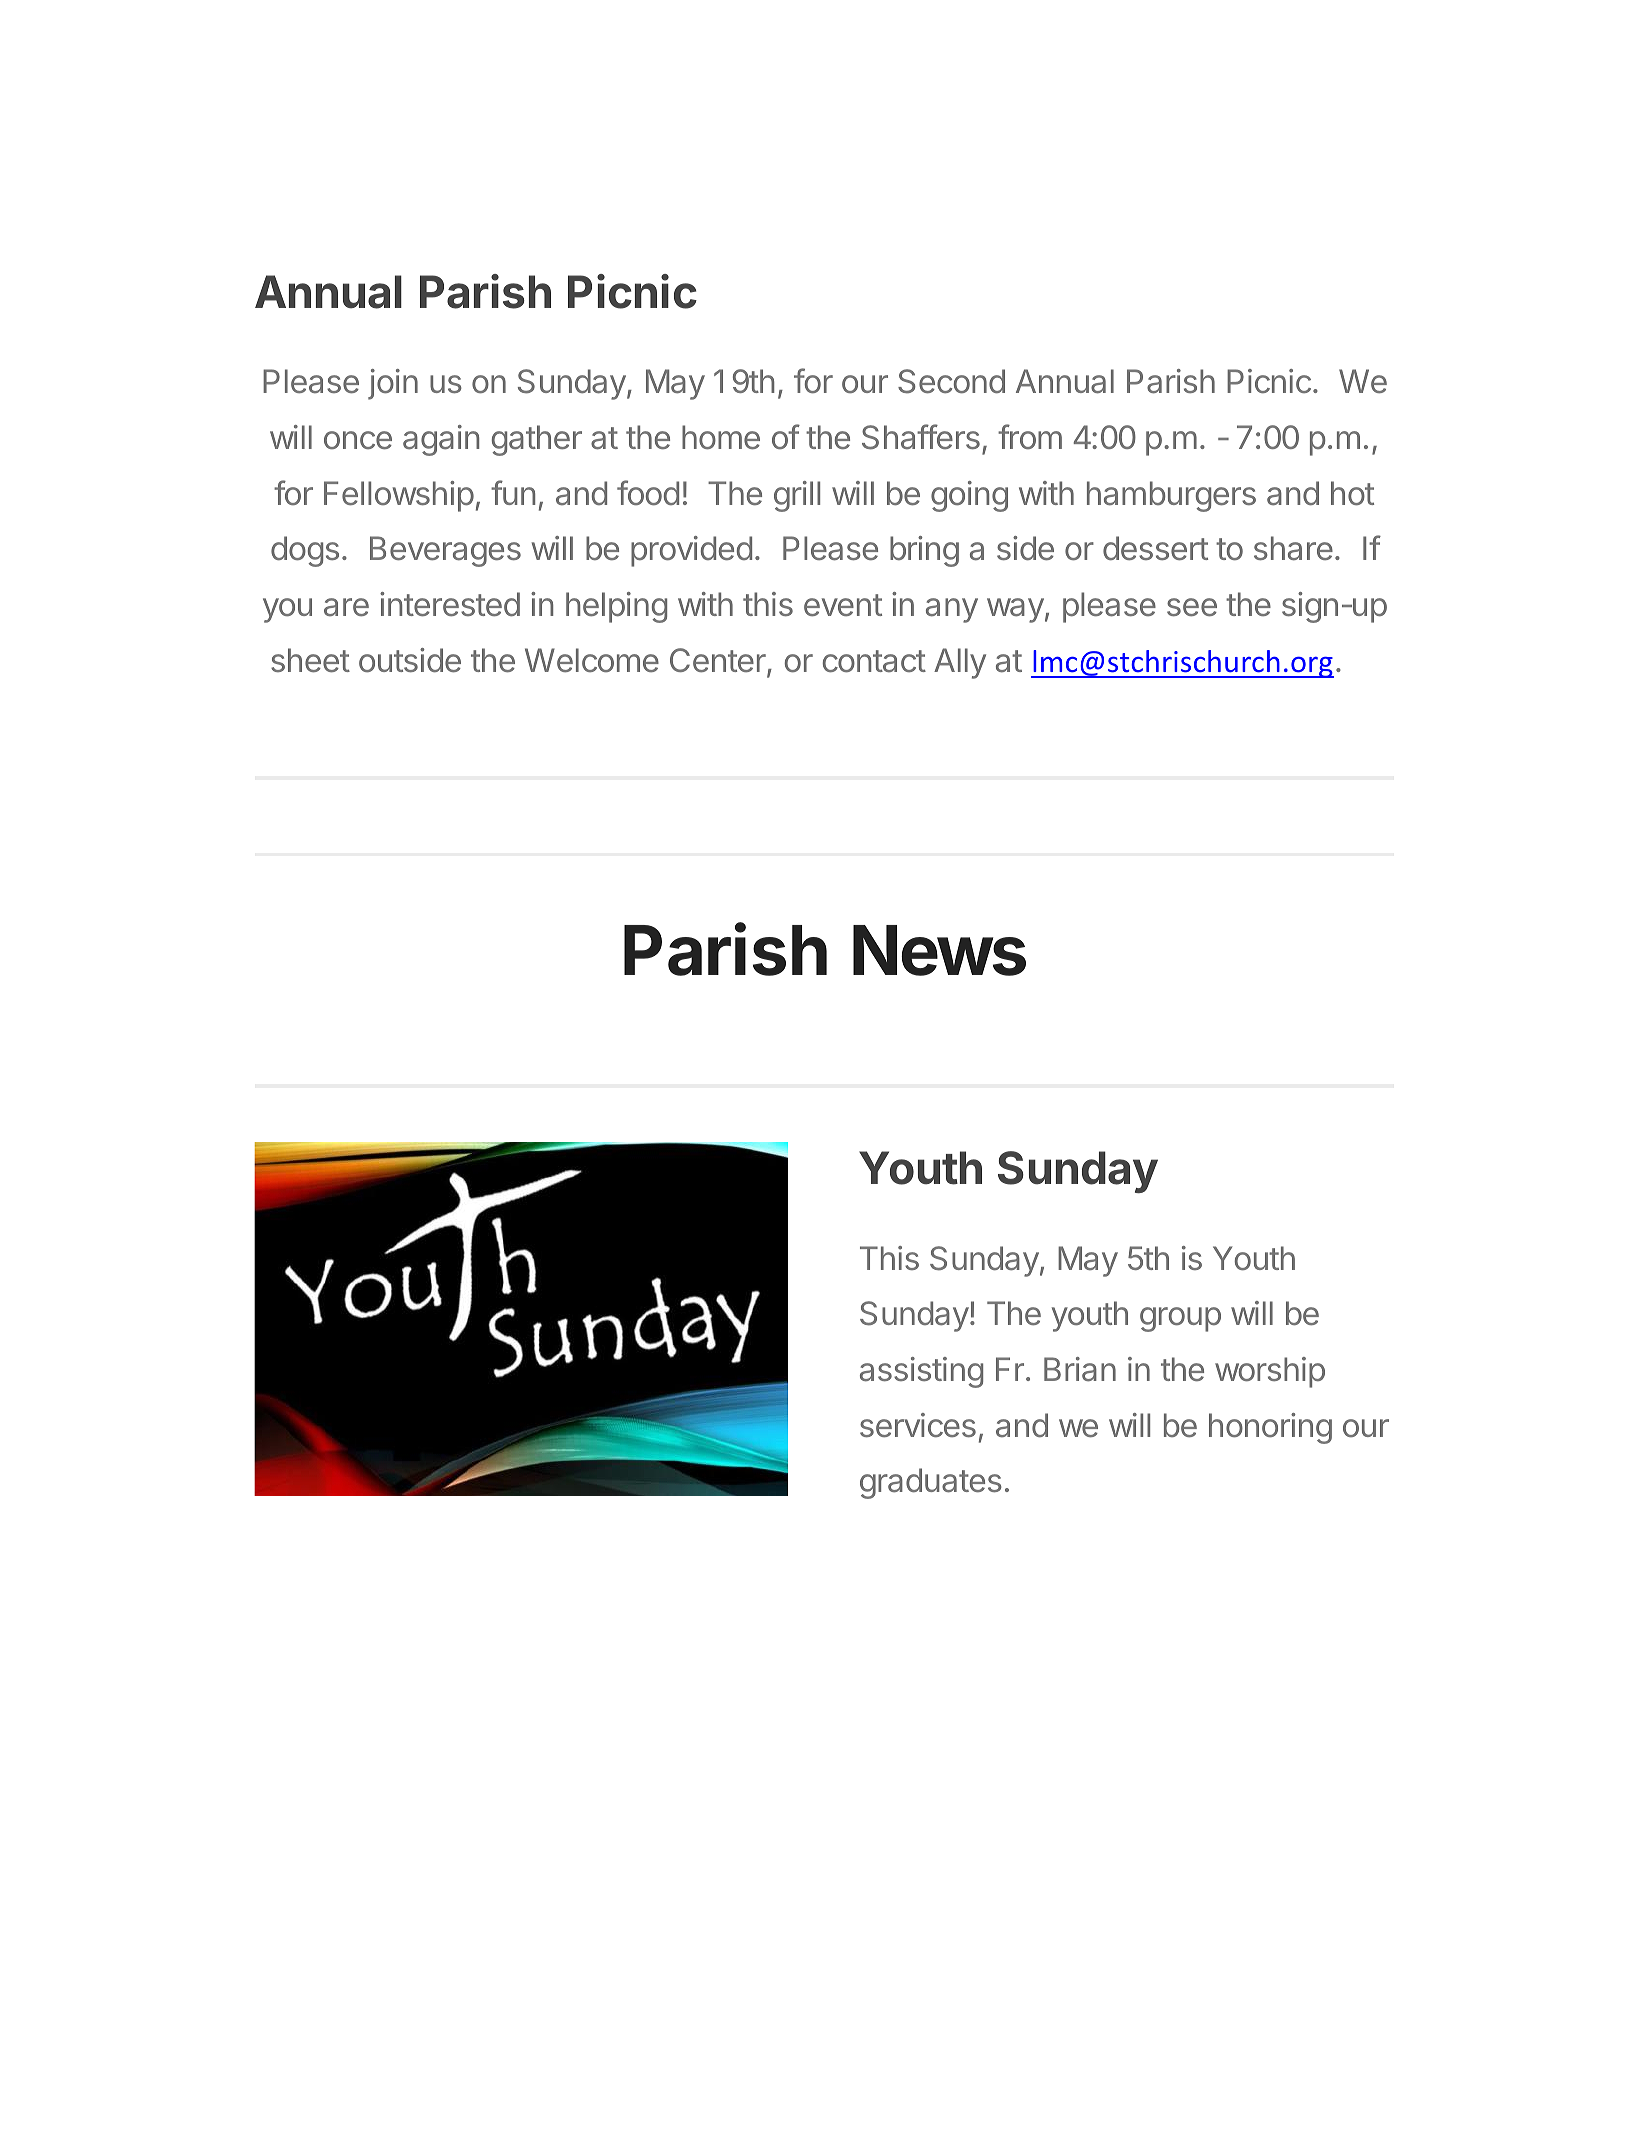  Describe the element at coordinates (960, 663) in the screenshot. I see `Ally` at that location.
